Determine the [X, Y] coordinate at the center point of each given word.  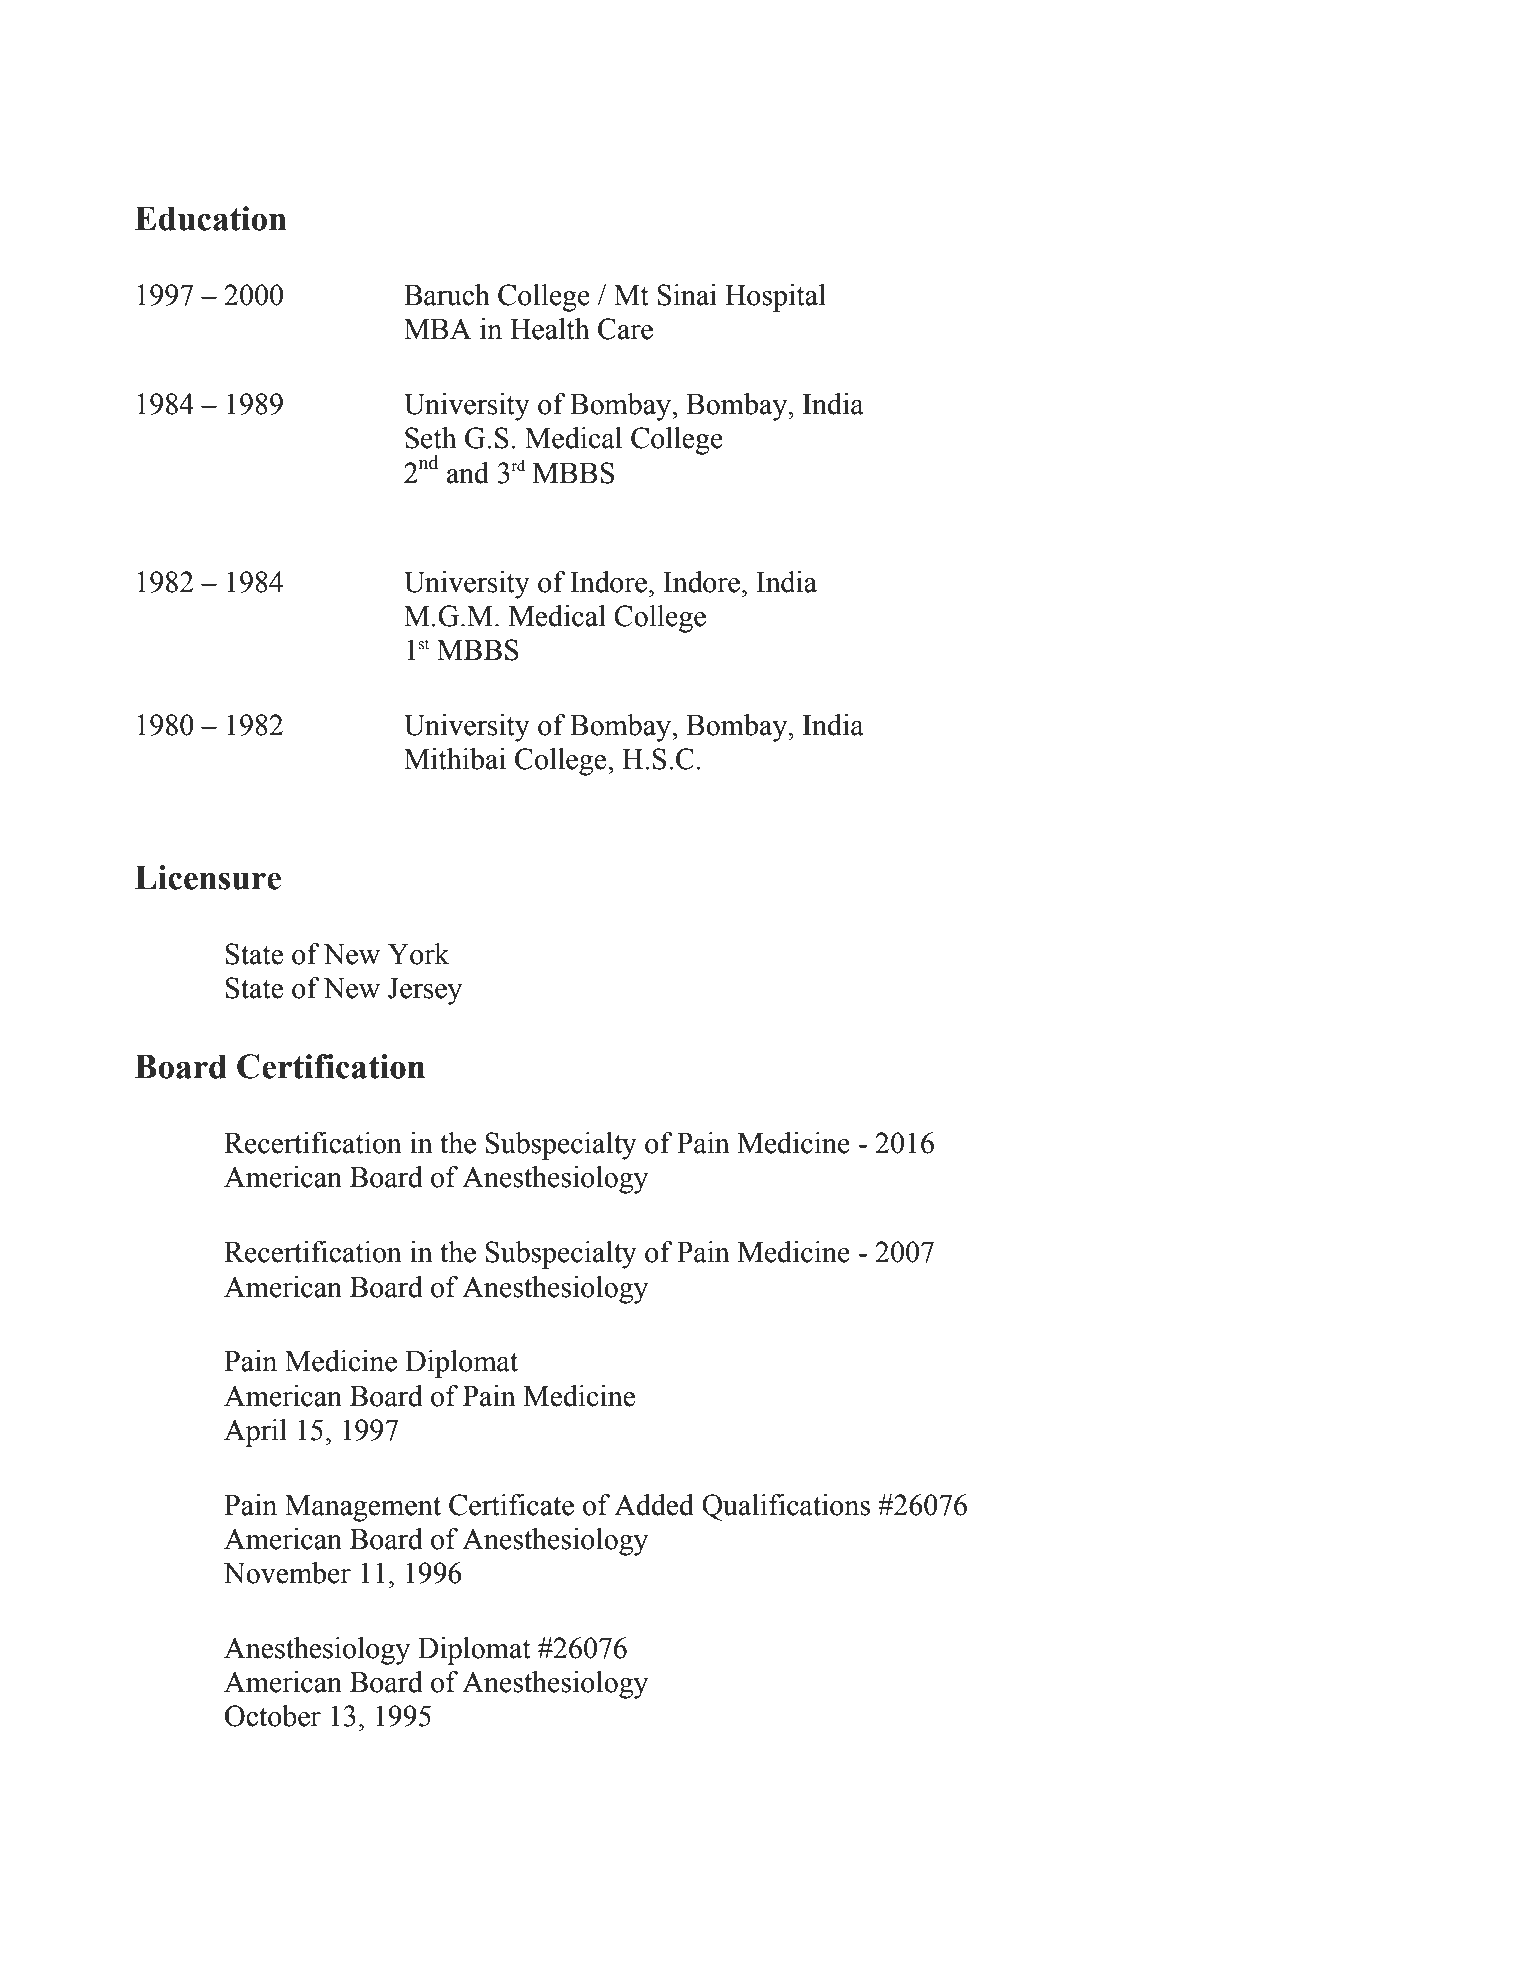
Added [654, 1505]
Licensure [208, 877]
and [468, 473]
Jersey [425, 991]
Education [211, 218]
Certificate [511, 1505]
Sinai [687, 295]
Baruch [447, 295]
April [255, 1433]
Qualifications [786, 1507]
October [273, 1716]
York [419, 954]
